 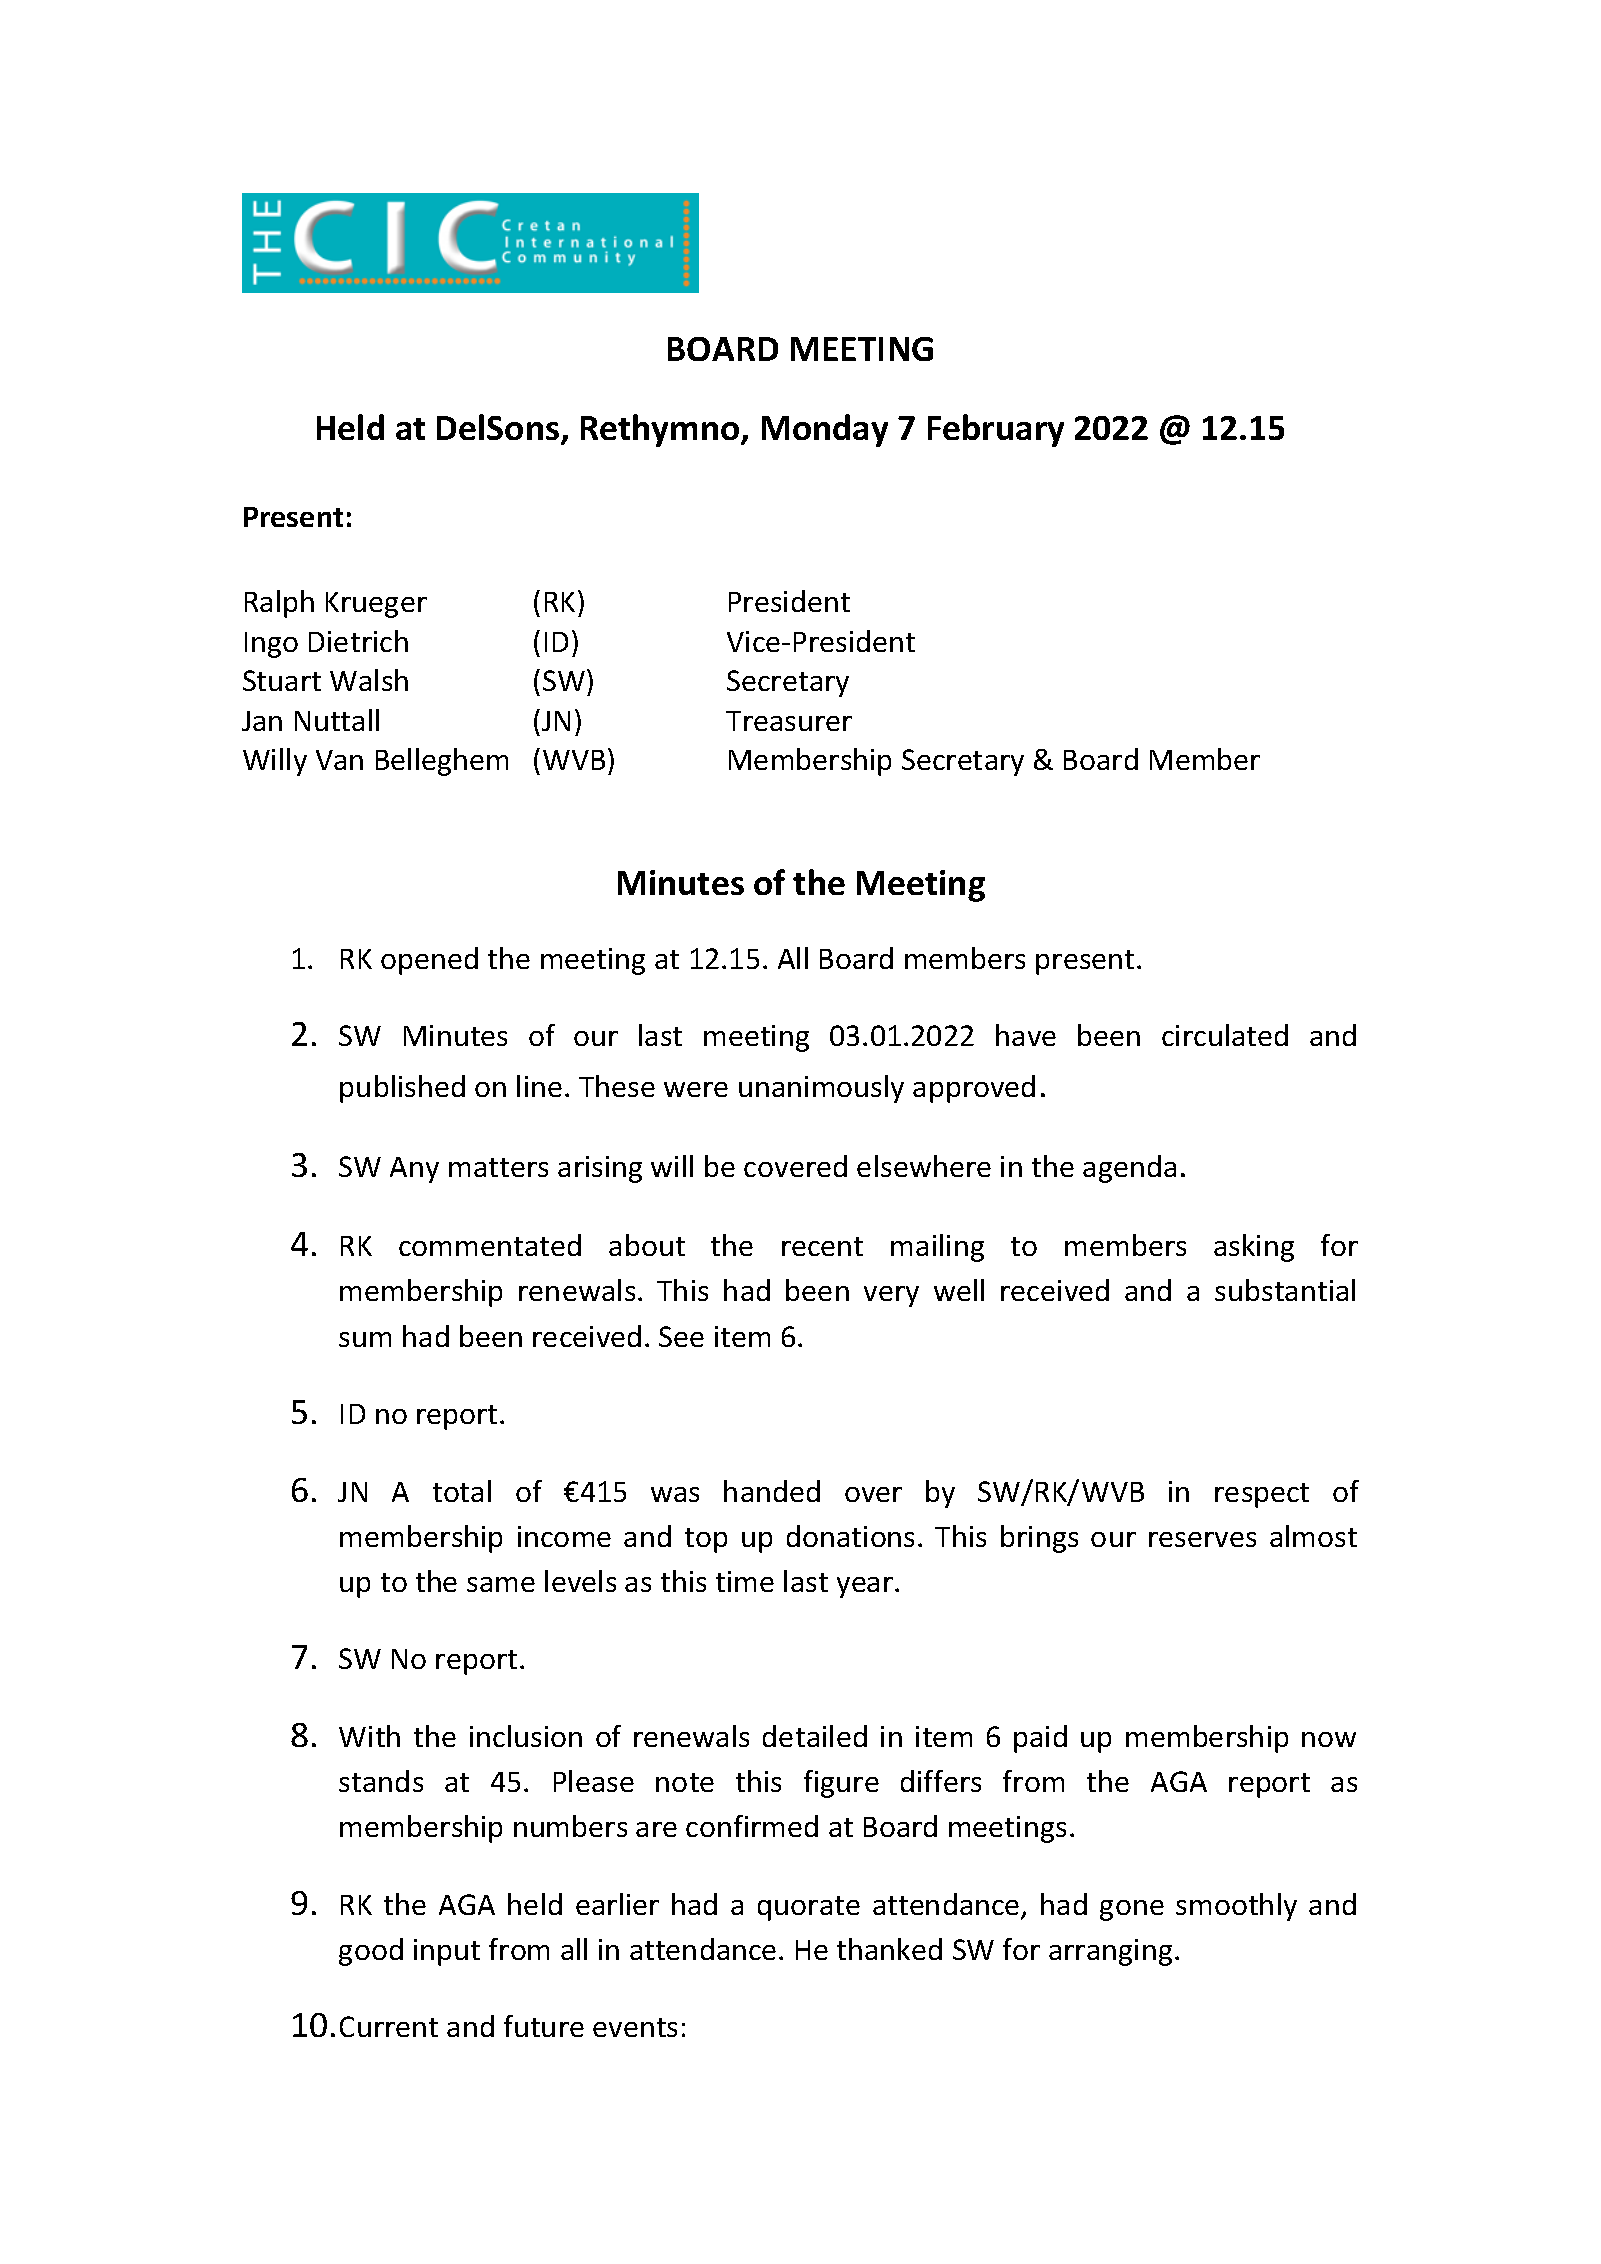 I want to click on unanimously, so click(x=821, y=1089).
